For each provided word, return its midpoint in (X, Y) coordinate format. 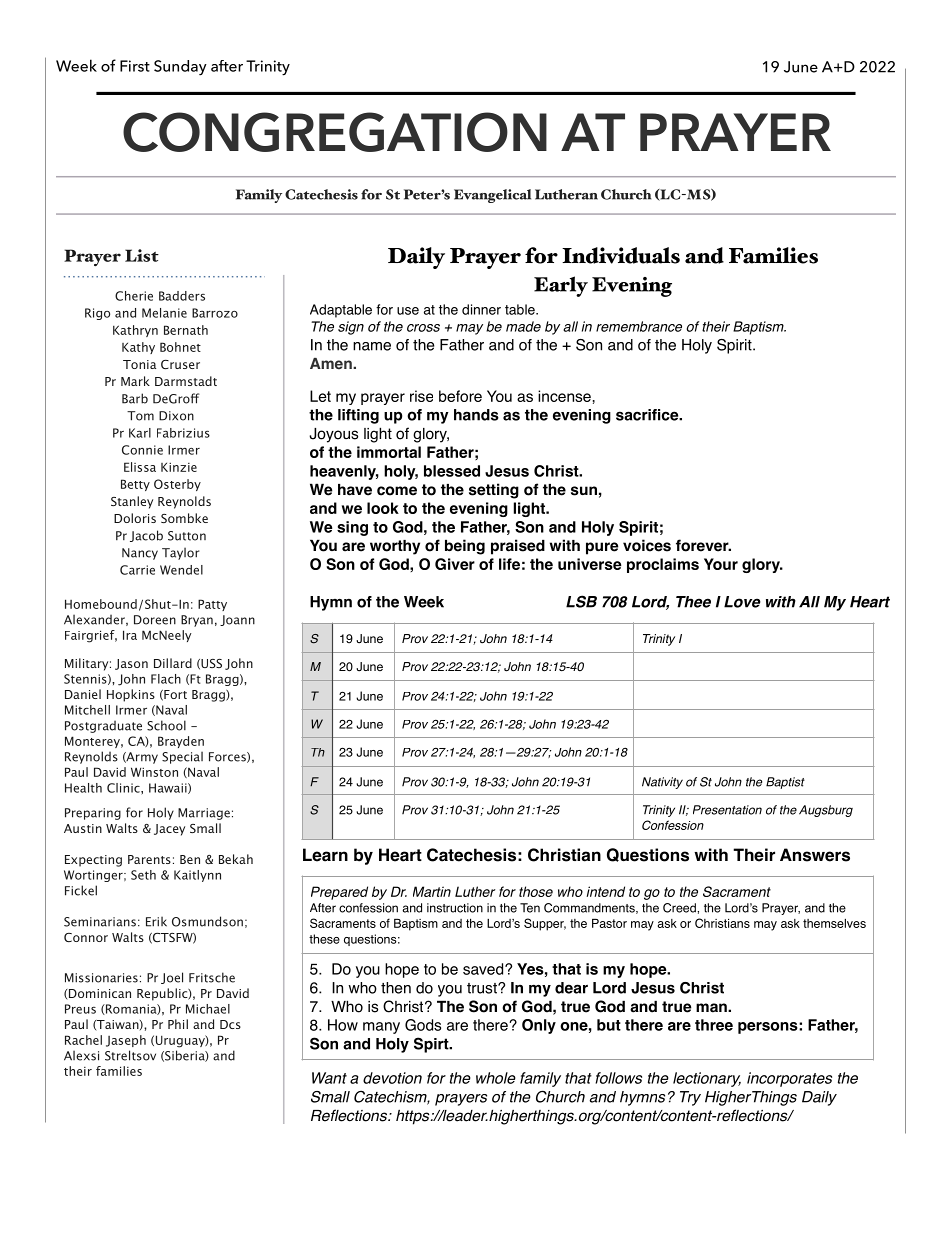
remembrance (639, 326)
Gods (423, 1025)
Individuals (621, 255)
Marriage (204, 814)
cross (423, 328)
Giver (455, 564)
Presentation (727, 810)
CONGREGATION (335, 132)
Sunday (180, 68)
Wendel (181, 570)
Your (721, 564)
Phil (178, 1024)
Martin (432, 891)
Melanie (164, 313)
